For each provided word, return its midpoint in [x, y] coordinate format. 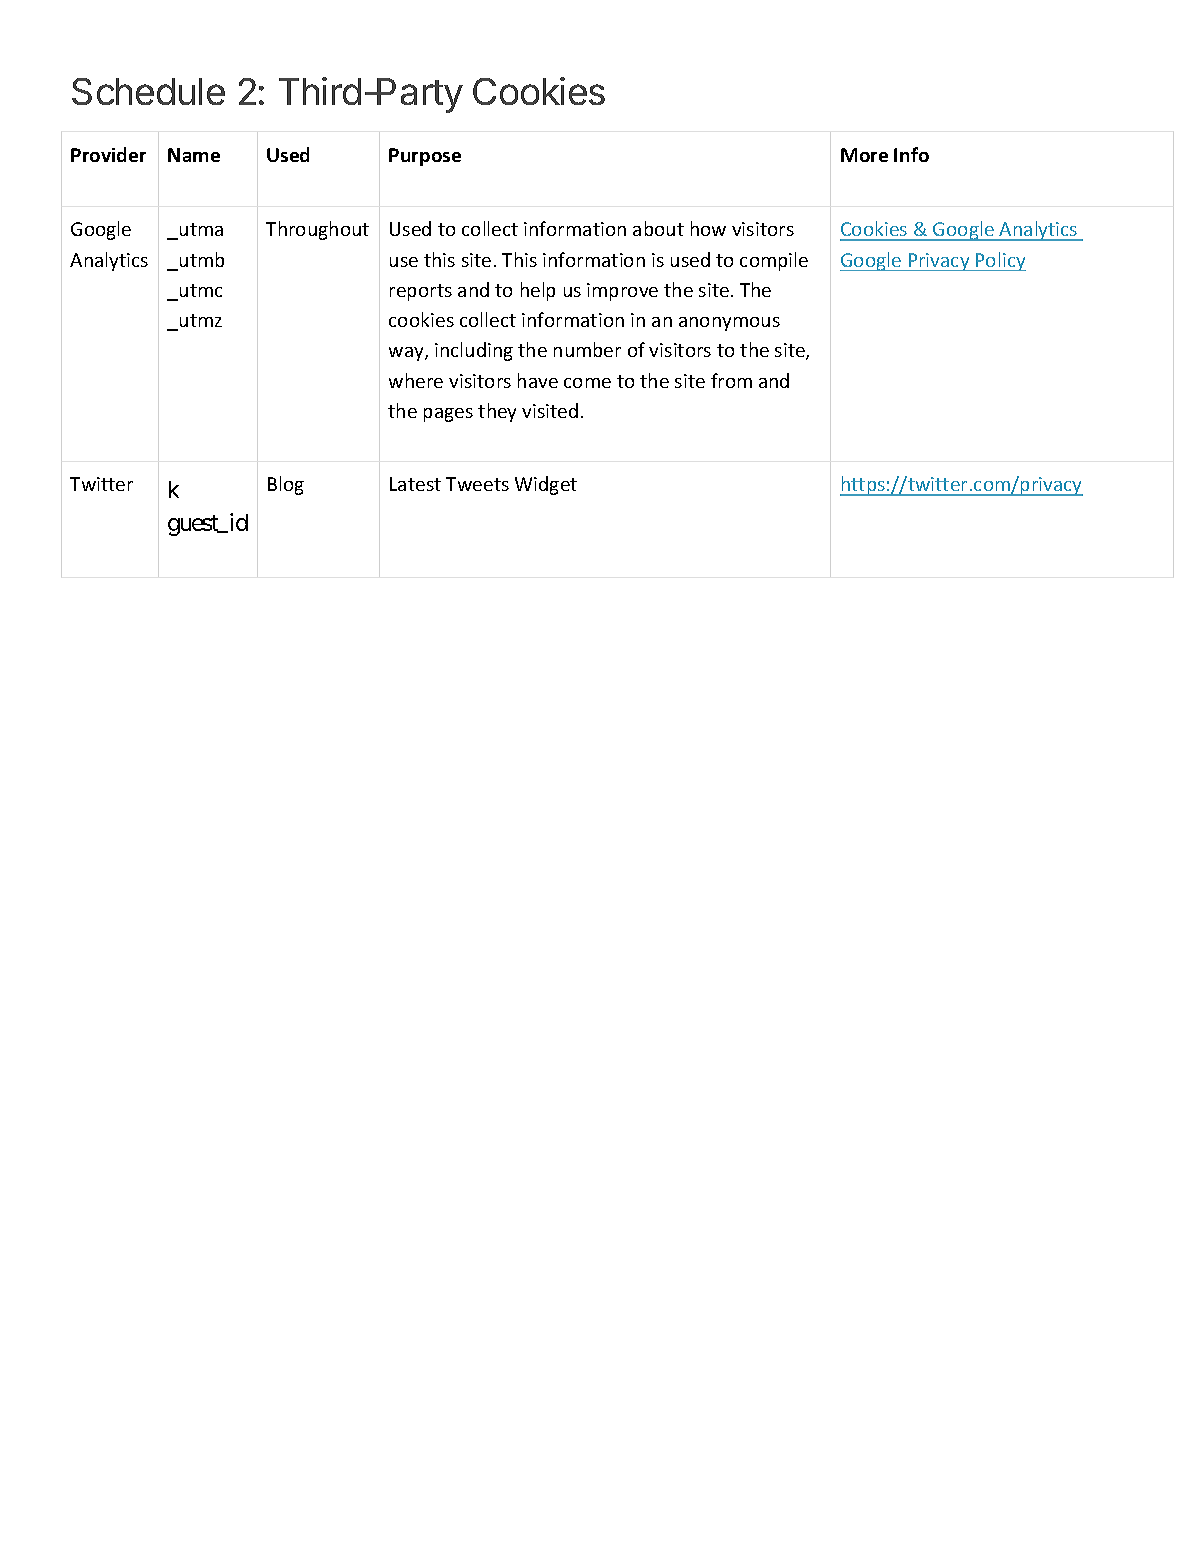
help [538, 291]
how [708, 228]
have [538, 380]
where [416, 380]
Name [194, 155]
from [731, 380]
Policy [1000, 261]
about [658, 228]
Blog [286, 485]
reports [421, 292]
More [864, 155]
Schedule [148, 91]
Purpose [425, 157]
